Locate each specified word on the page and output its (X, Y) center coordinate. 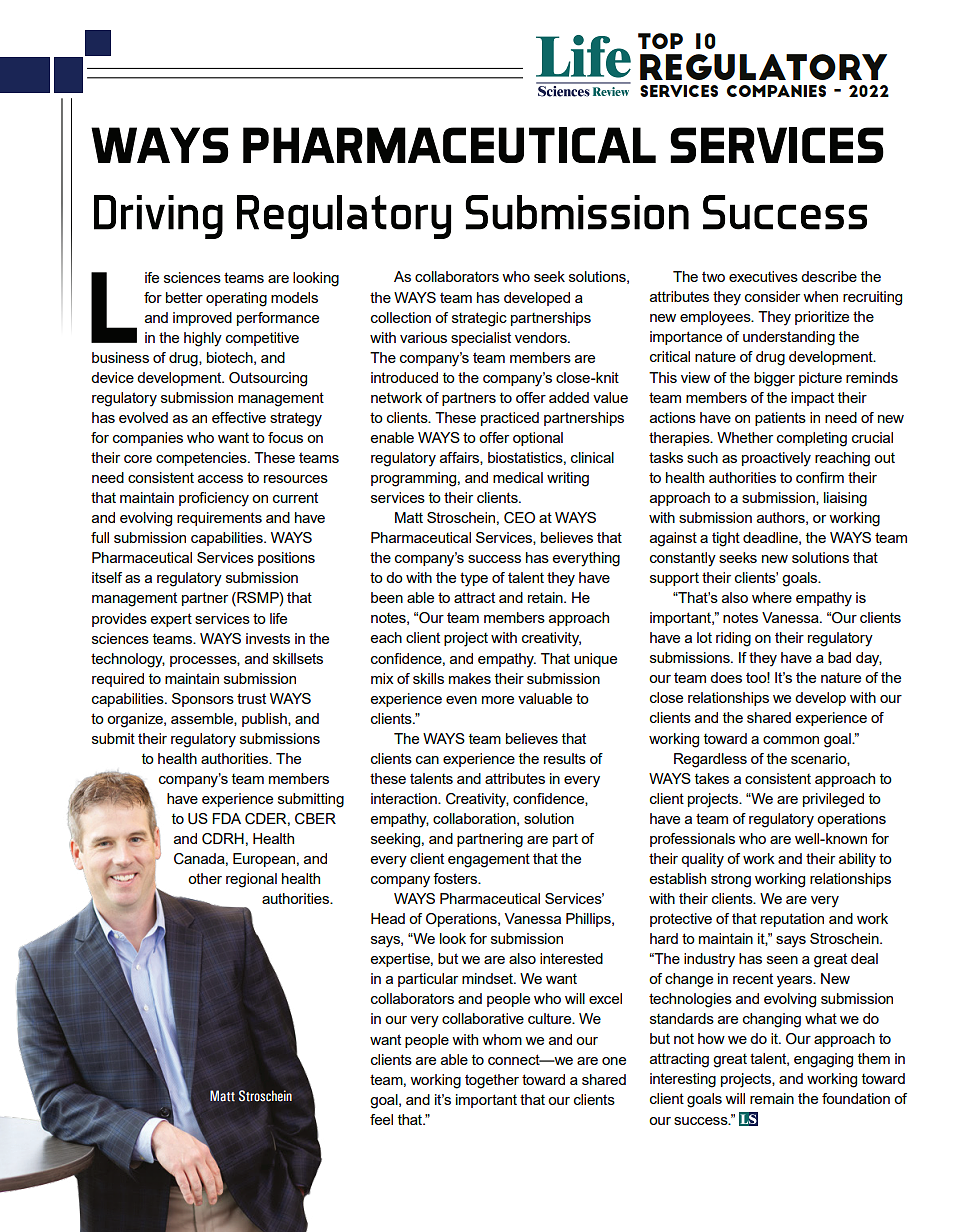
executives (763, 276)
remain (772, 1098)
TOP (660, 41)
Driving (158, 217)
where (772, 597)
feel (381, 1119)
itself (107, 577)
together (492, 1081)
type (474, 579)
